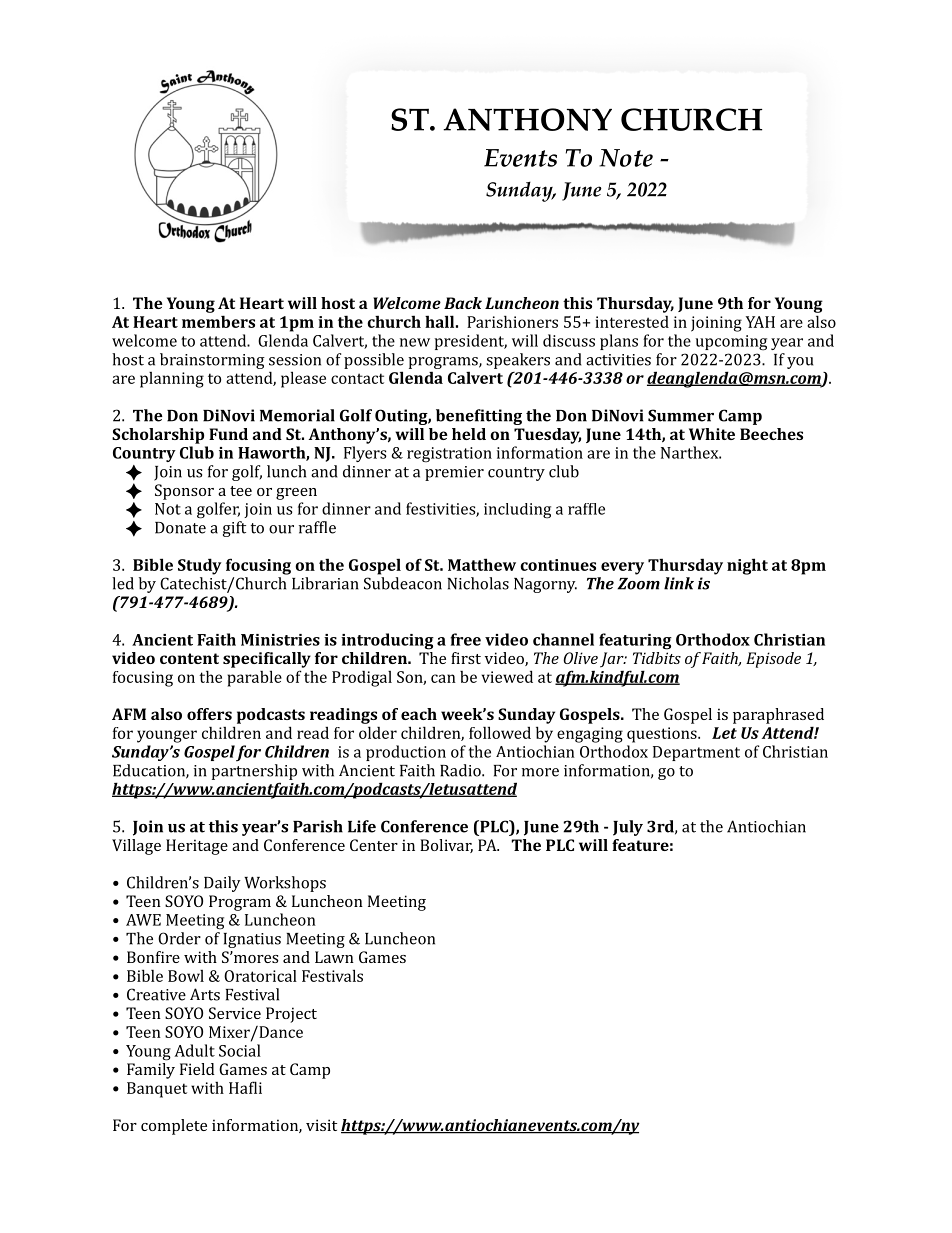 This page has height=1233, width=952. Describe the element at coordinates (197, 1069) in the page. I see `Field` at that location.
